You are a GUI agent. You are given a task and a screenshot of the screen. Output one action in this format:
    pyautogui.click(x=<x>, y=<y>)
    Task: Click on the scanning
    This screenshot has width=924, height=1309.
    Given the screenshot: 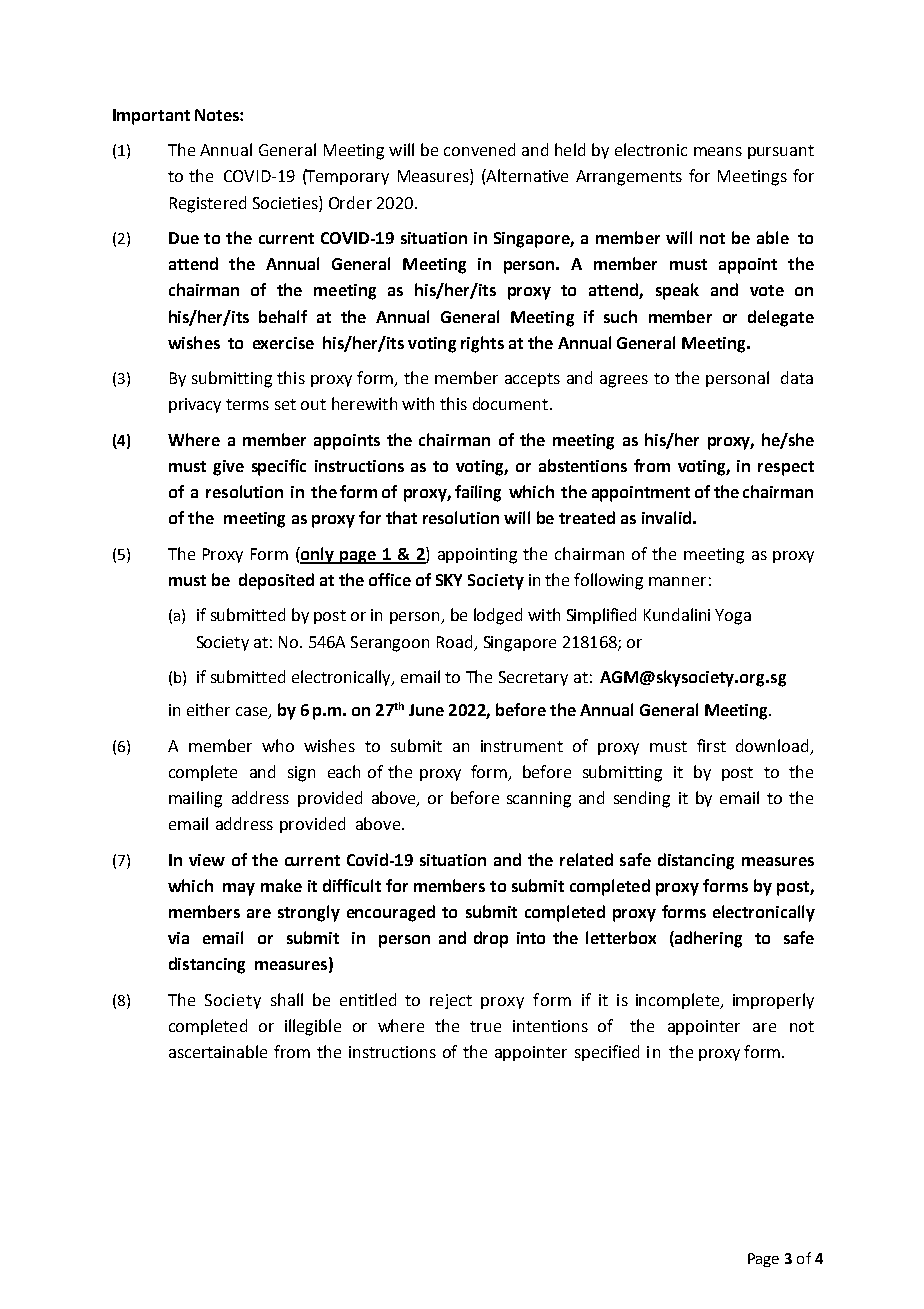 What is the action you would take?
    pyautogui.click(x=539, y=800)
